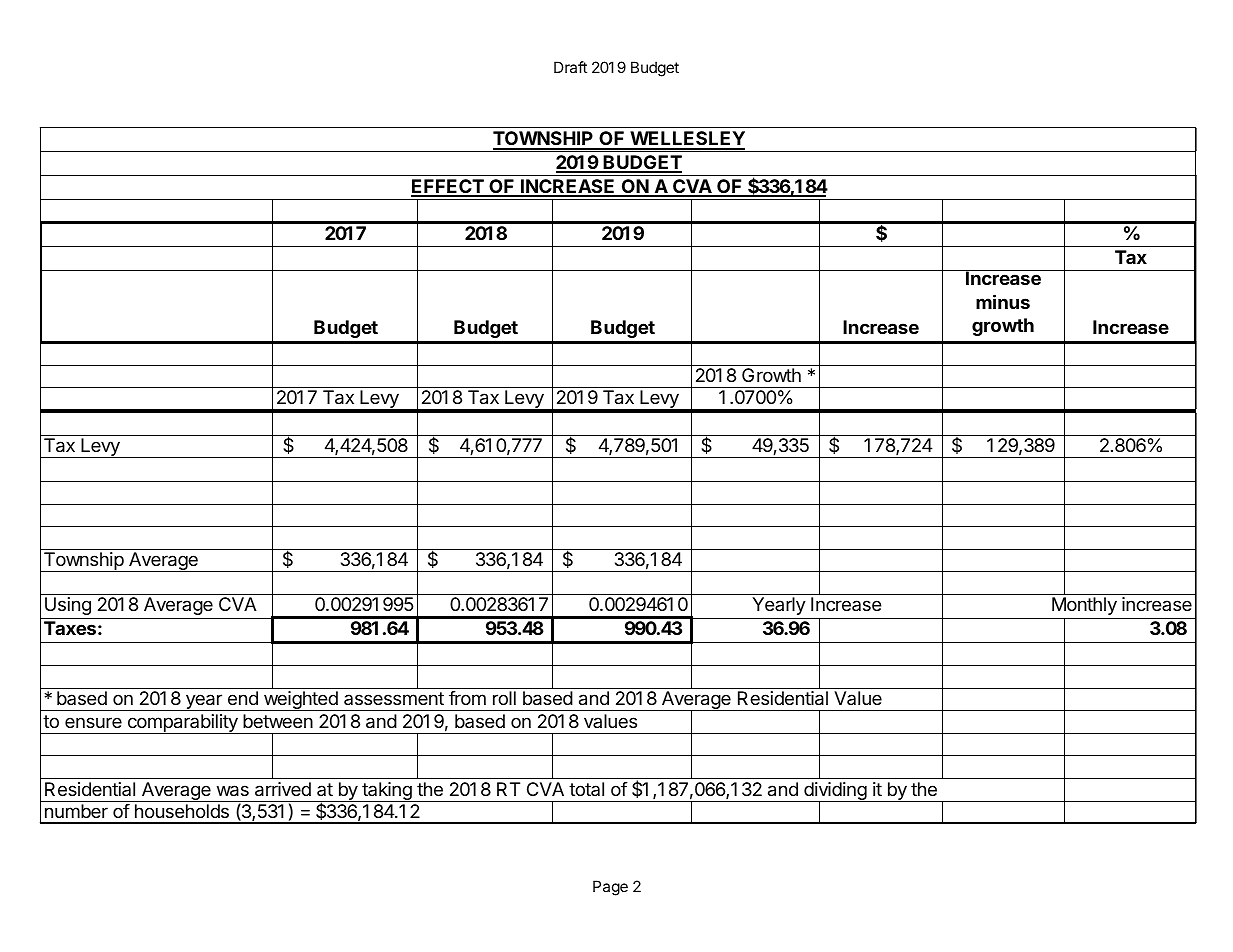 This screenshot has width=1233, height=952. Describe the element at coordinates (467, 698) in the screenshot. I see `from` at that location.
